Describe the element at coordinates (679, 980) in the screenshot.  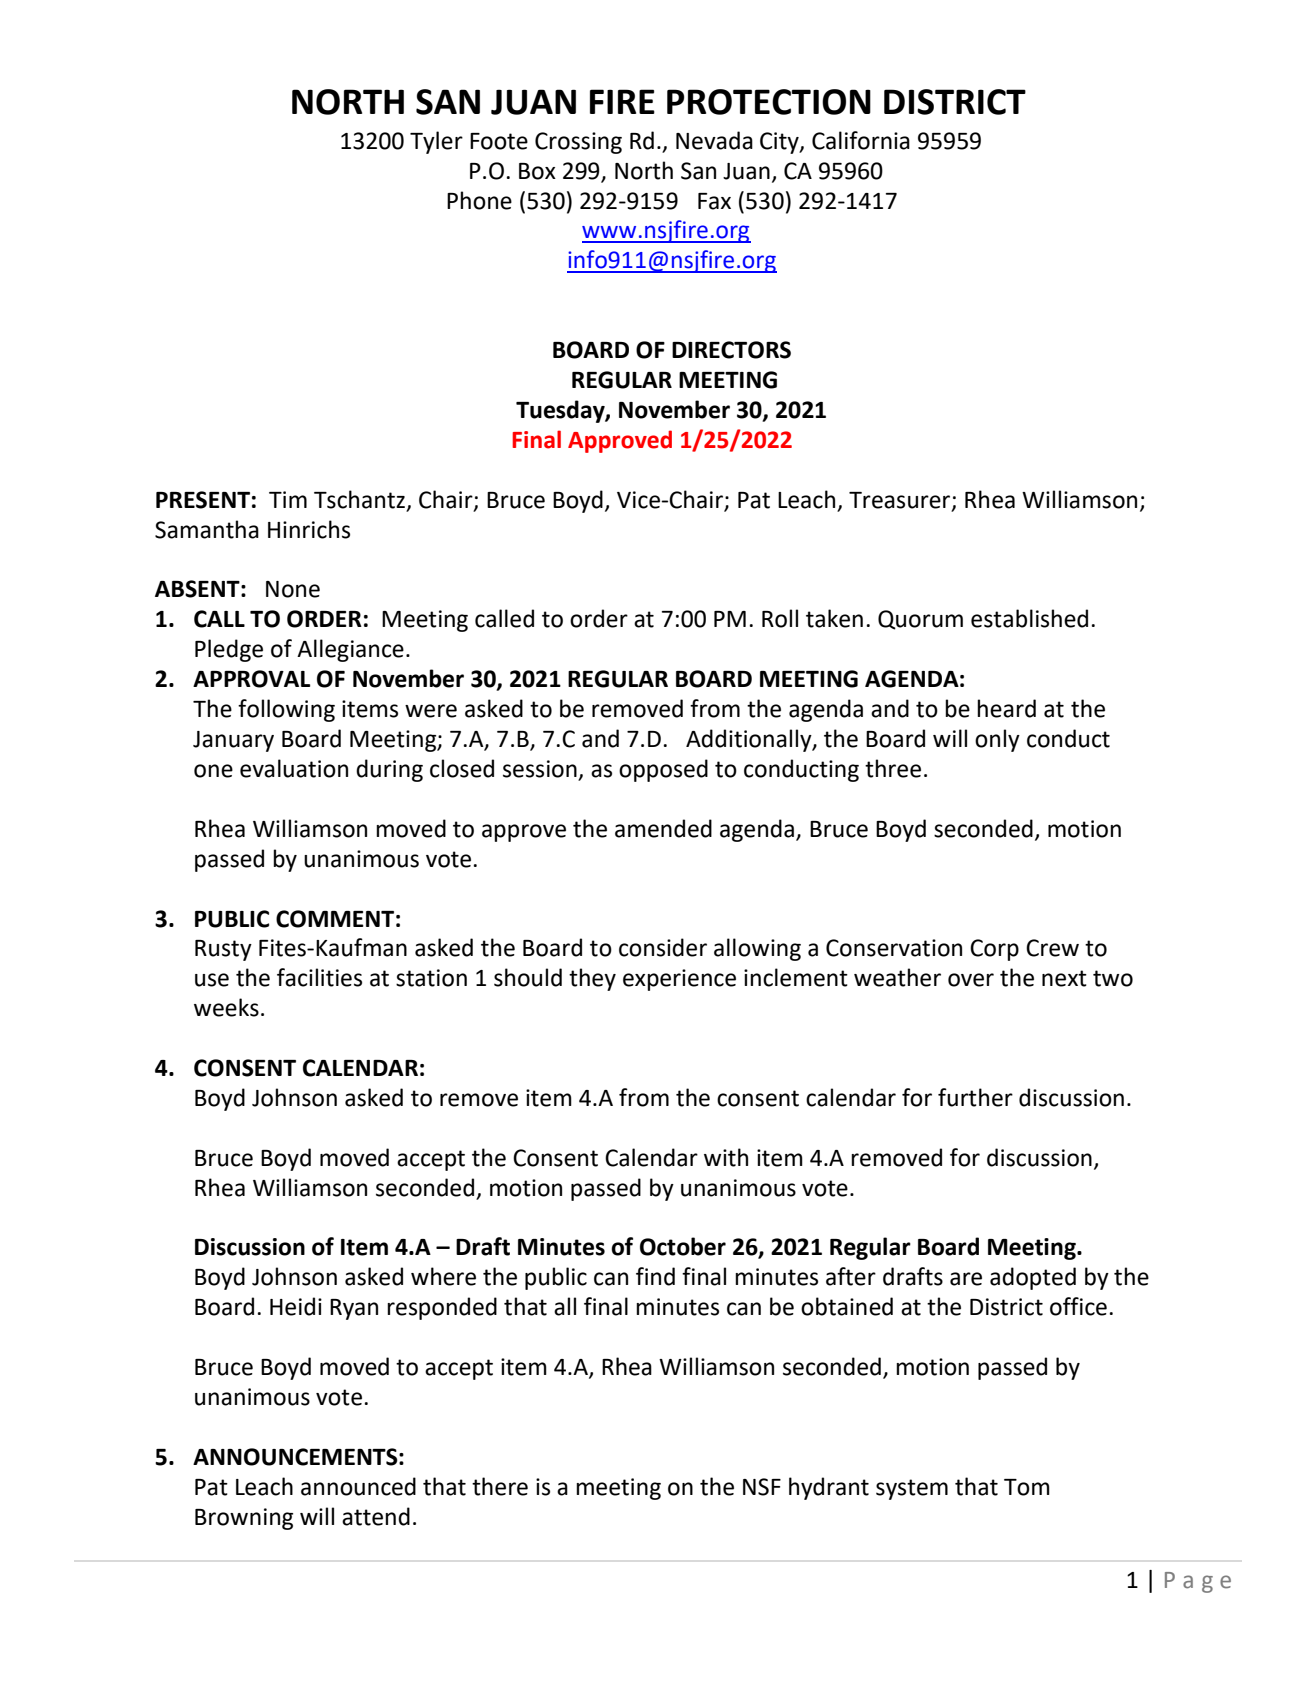
I see `experience` at that location.
